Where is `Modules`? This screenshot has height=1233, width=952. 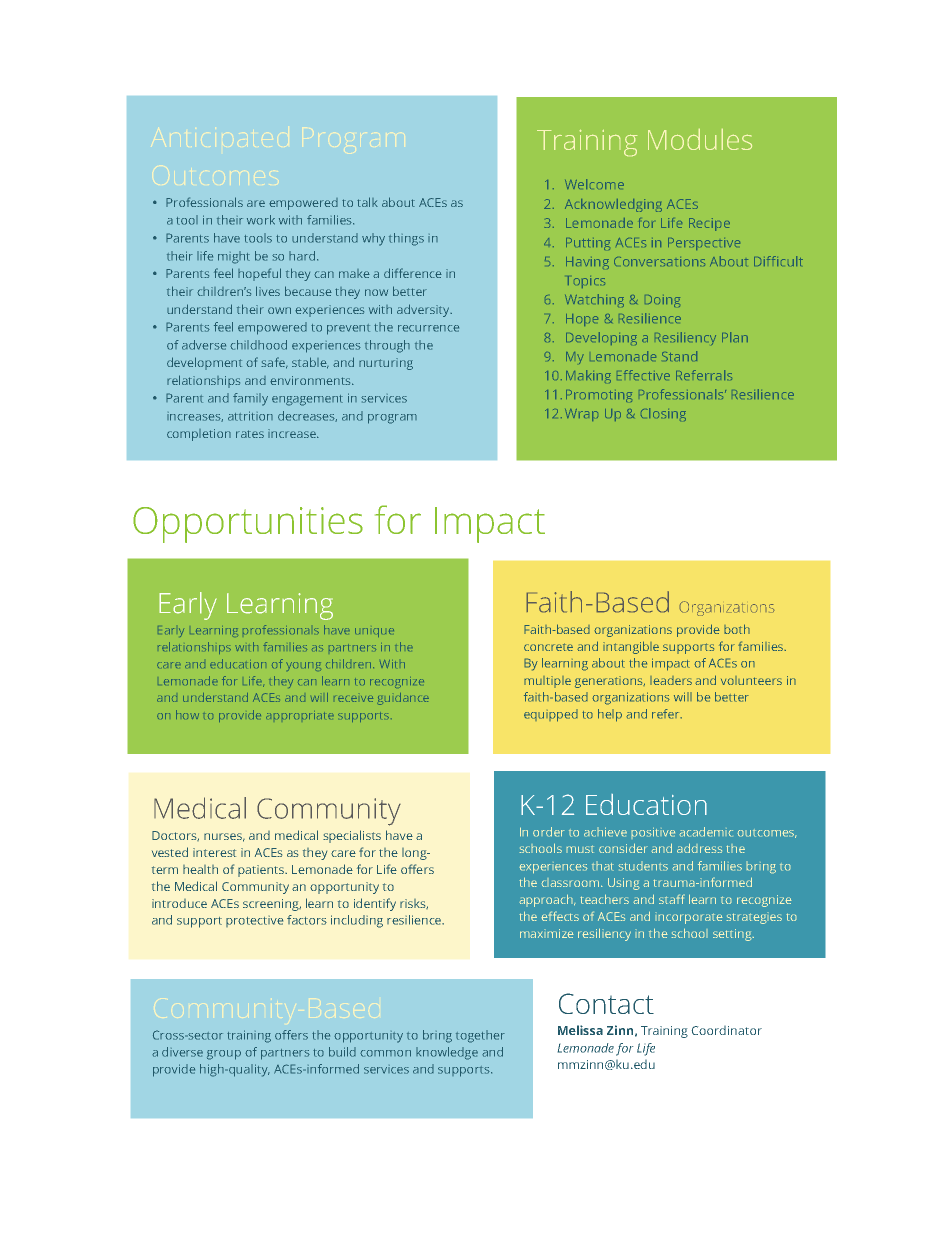
Modules is located at coordinates (700, 139).
